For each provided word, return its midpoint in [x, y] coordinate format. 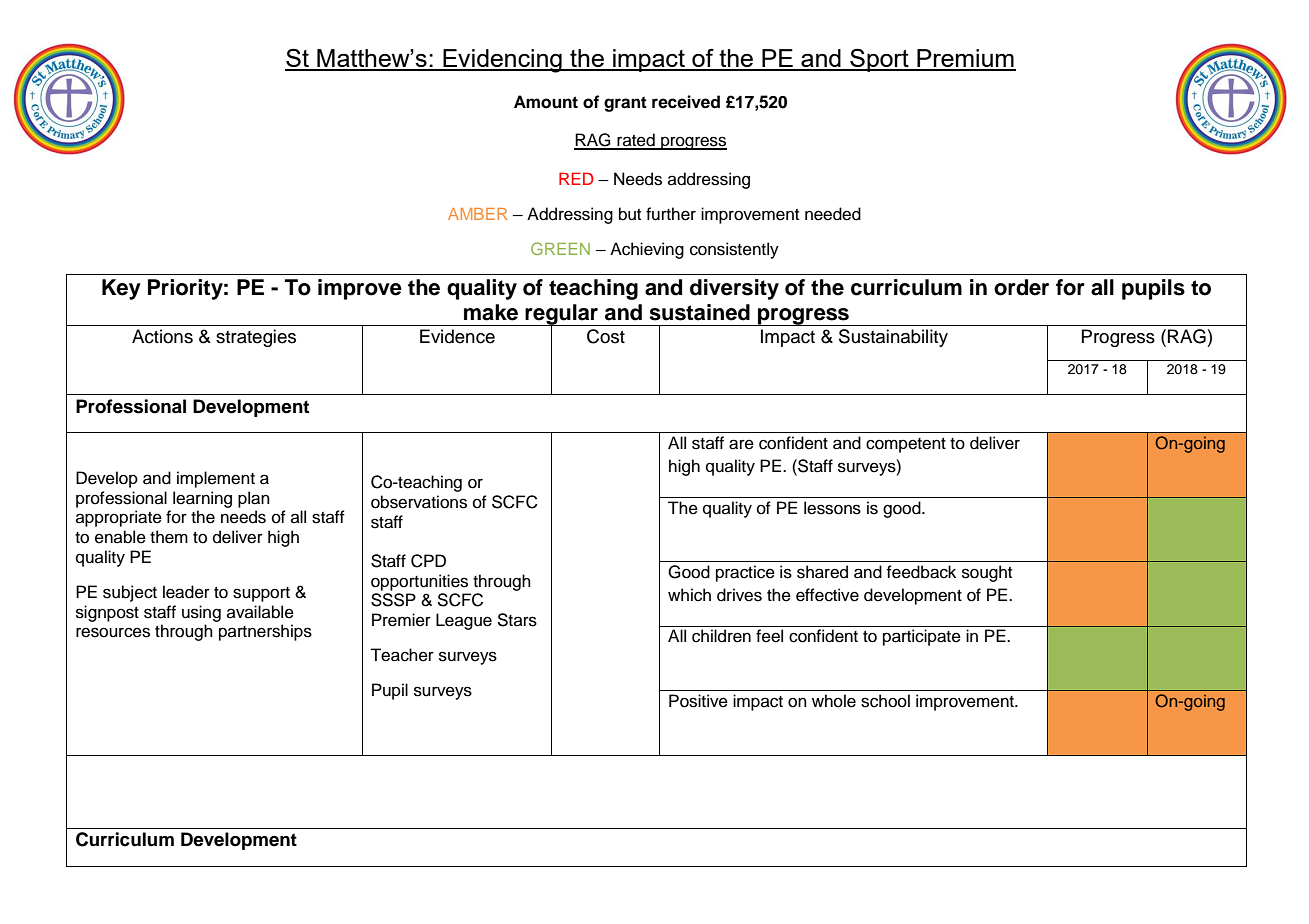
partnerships [265, 632]
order [1021, 287]
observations [419, 502]
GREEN [560, 248]
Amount [546, 102]
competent [906, 445]
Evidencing [502, 61]
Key [121, 289]
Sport [879, 60]
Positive [698, 701]
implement [216, 479]
